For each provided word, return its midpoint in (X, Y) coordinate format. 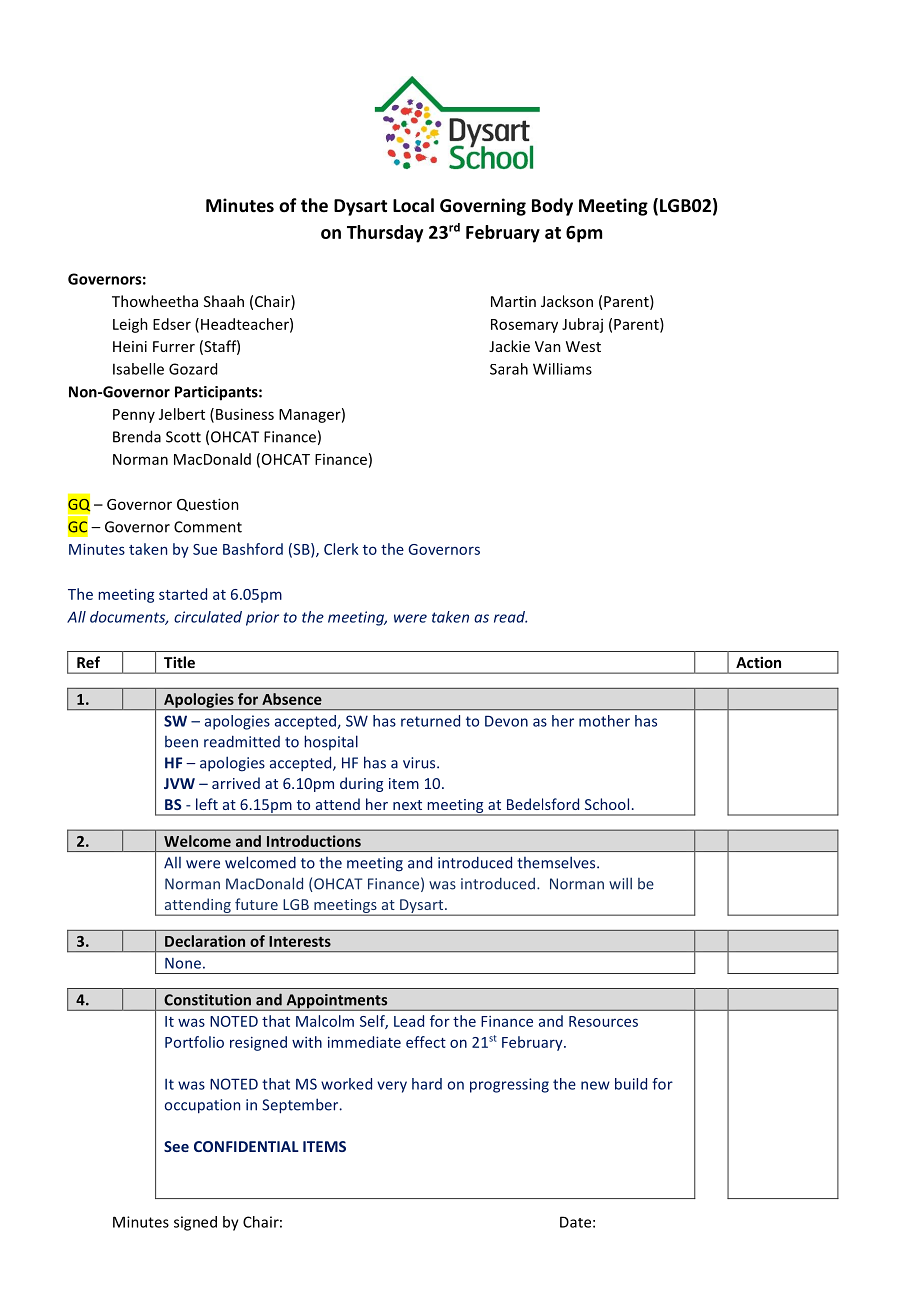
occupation (202, 1106)
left (207, 804)
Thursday (385, 234)
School (607, 804)
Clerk (341, 549)
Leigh (130, 325)
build (631, 1084)
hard (427, 1084)
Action (758, 662)
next (407, 805)
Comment (208, 527)
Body (552, 207)
